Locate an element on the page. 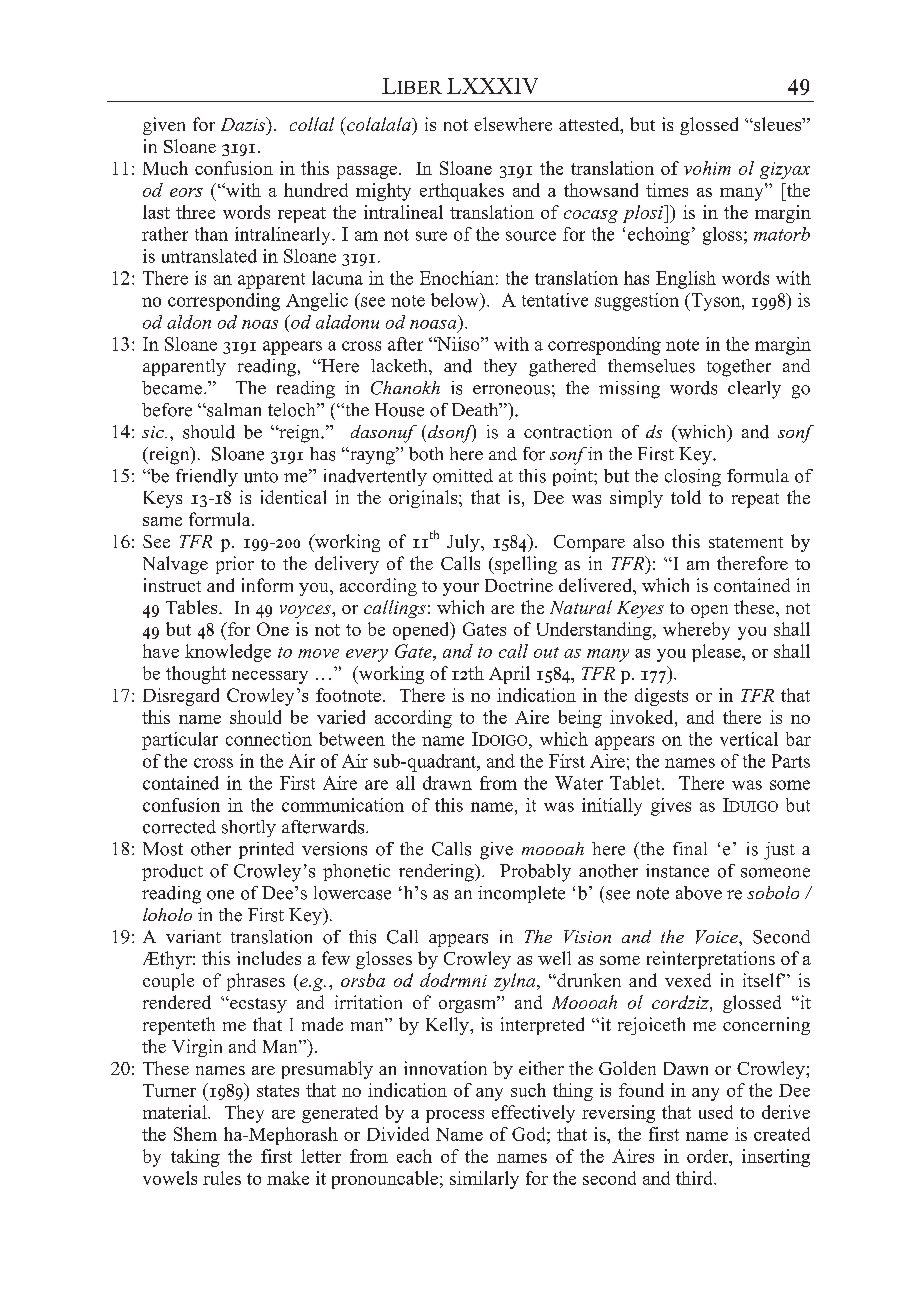 This image has height=1308, width=924. friendly is located at coordinates (207, 478).
